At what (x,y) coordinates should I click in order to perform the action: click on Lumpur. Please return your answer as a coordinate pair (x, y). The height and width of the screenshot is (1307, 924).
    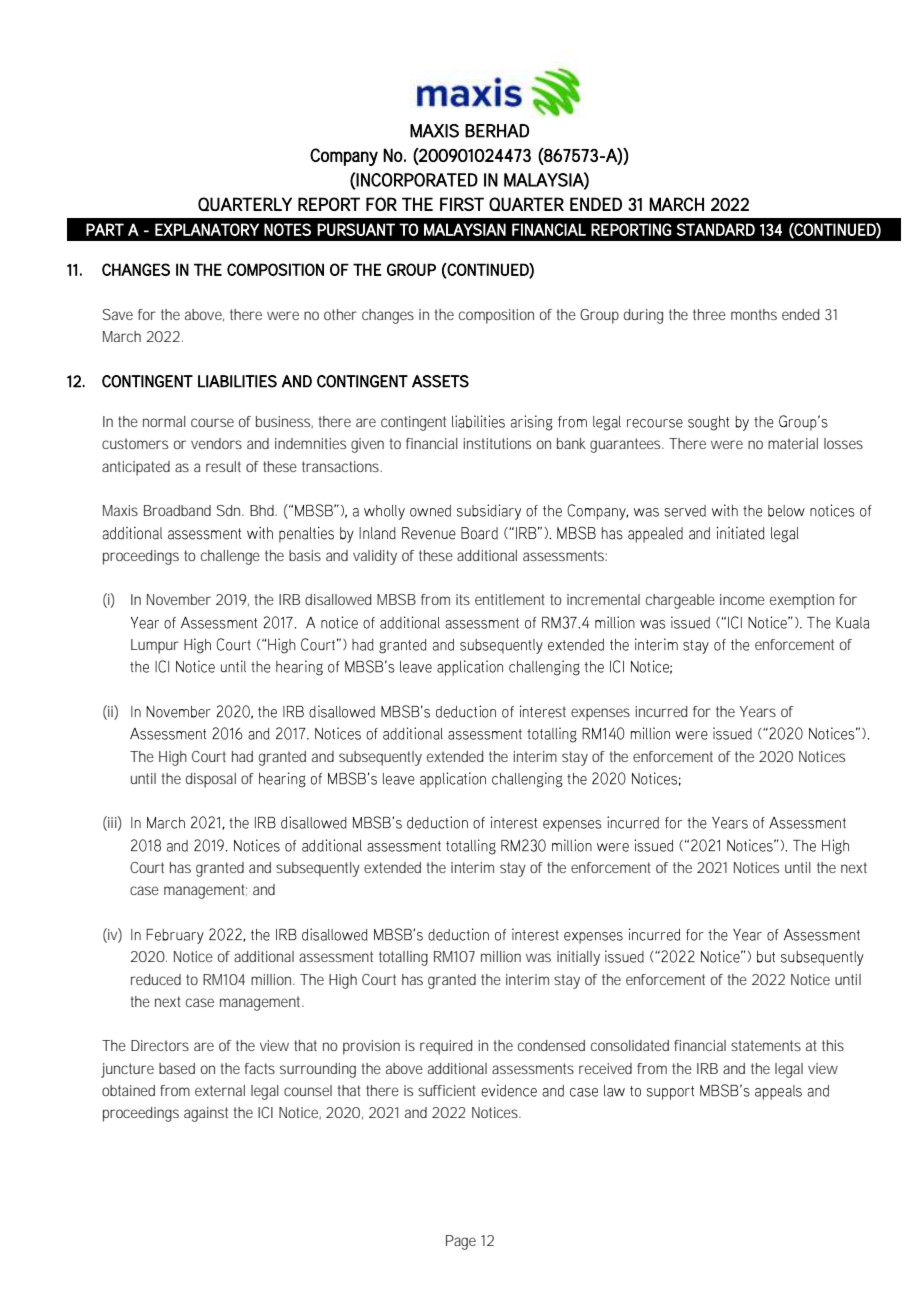
    Looking at the image, I should click on (155, 646).
